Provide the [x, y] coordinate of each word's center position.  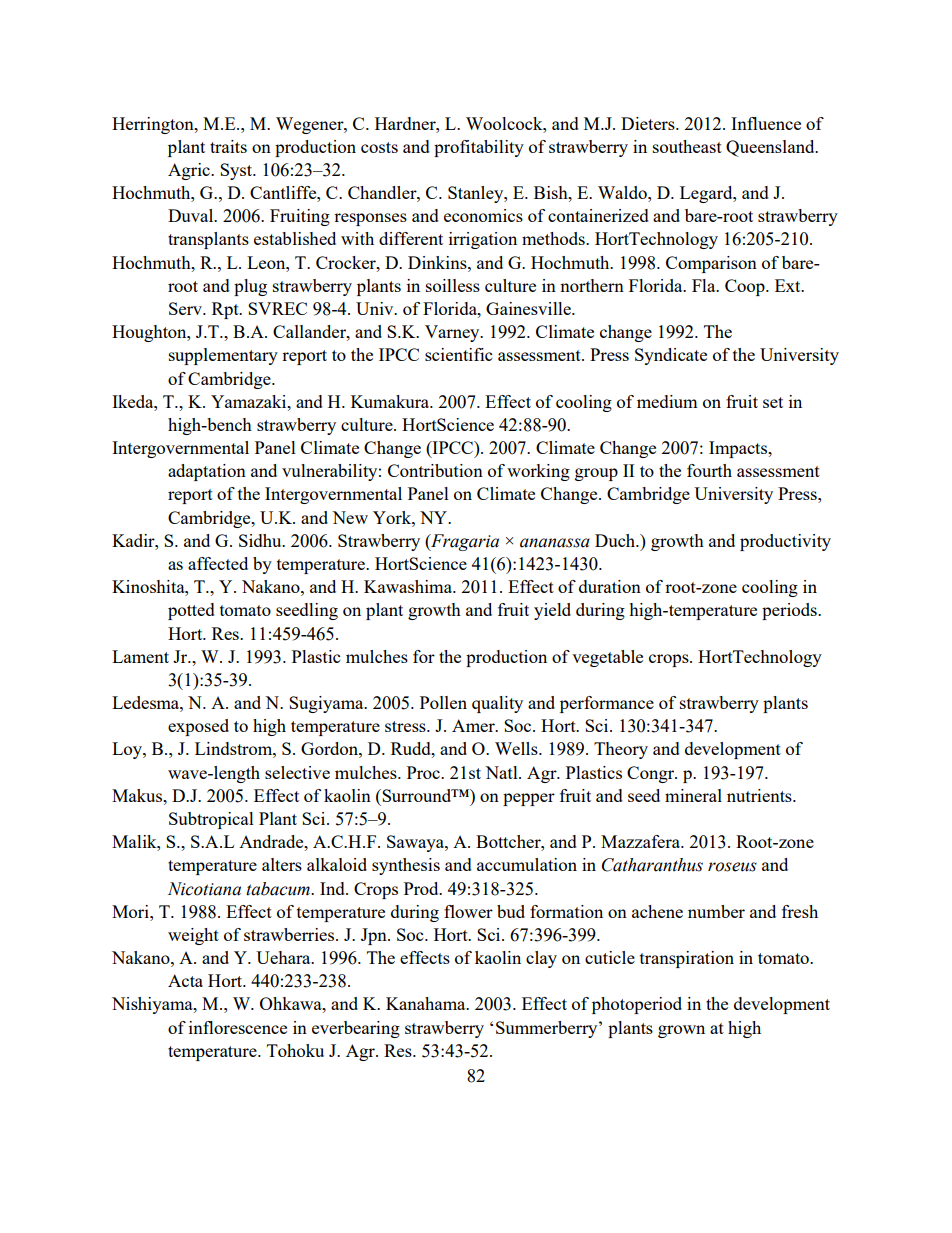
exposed [198, 727]
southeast [687, 146]
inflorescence [238, 1027]
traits [228, 146]
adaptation [207, 472]
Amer [474, 725]
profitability [479, 148]
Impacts [739, 449]
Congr [652, 774]
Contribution [435, 470]
